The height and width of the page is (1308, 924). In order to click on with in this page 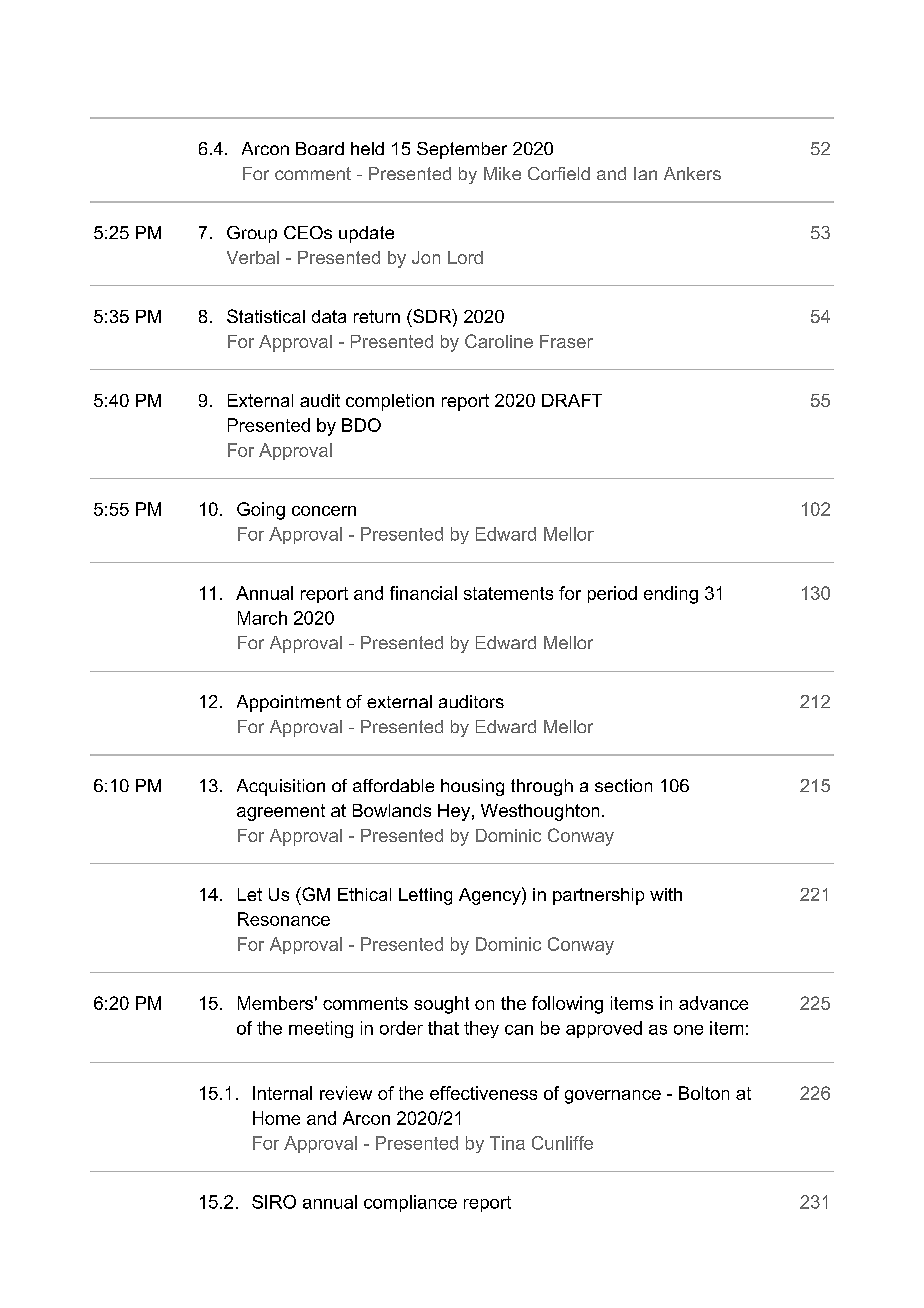, I will do `click(666, 894)`.
